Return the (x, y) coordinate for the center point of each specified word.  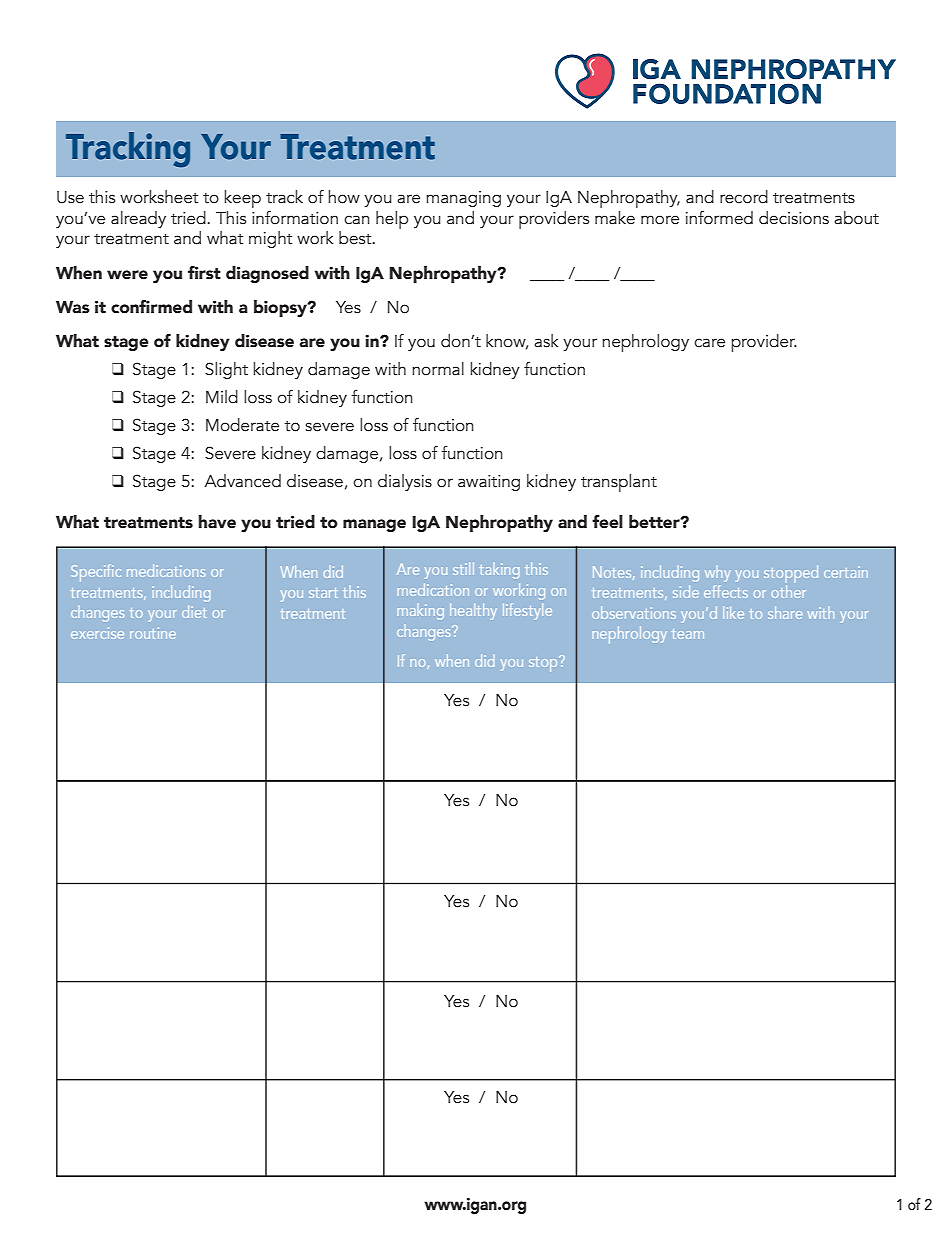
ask (546, 341)
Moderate (242, 425)
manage (374, 525)
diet (194, 611)
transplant (619, 483)
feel (607, 522)
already (138, 219)
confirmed (151, 307)
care (709, 343)
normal (438, 369)
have (217, 522)
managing (463, 199)
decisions (794, 218)
